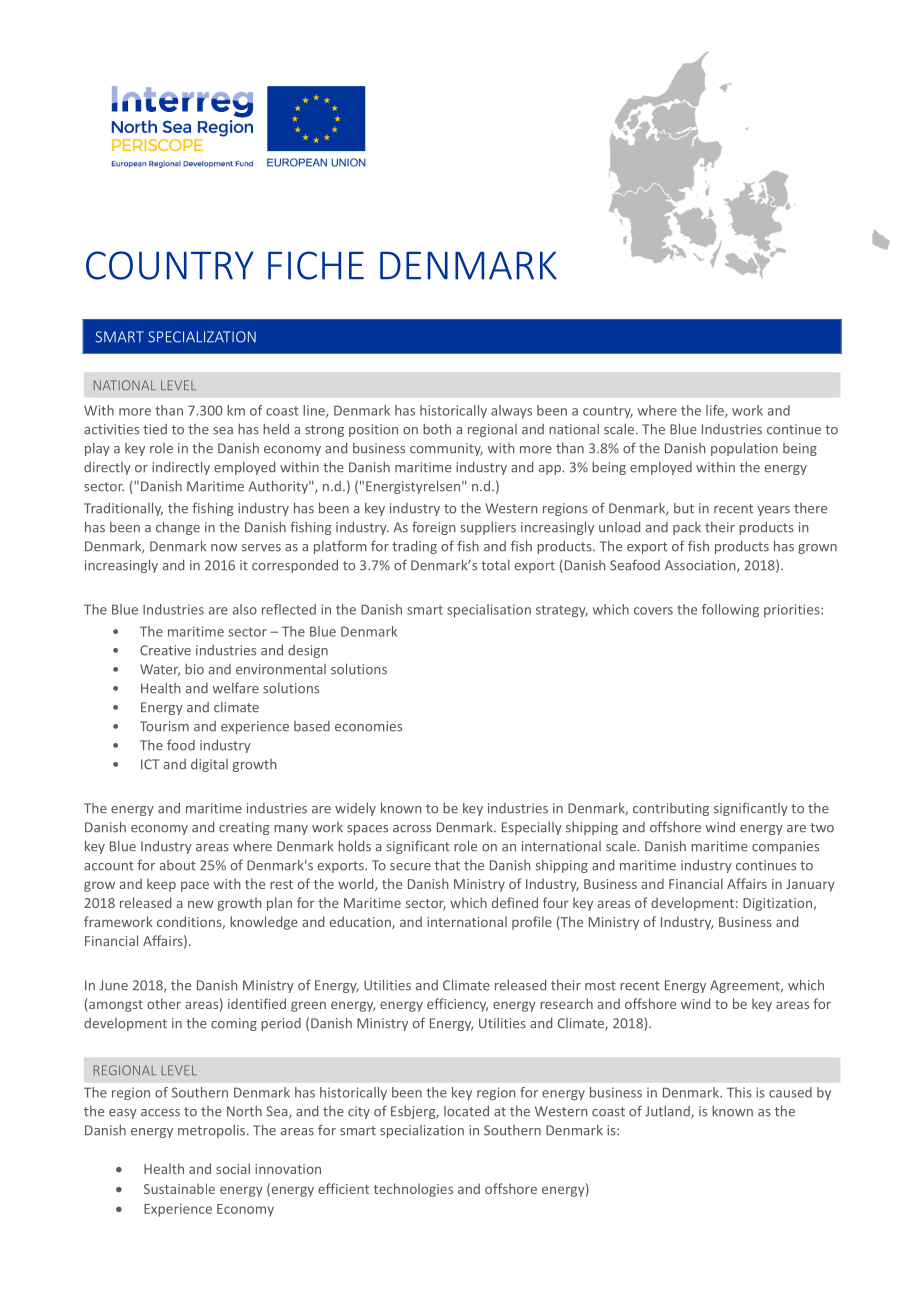 The height and width of the document is (1308, 924). I want to click on community, so click(446, 449).
